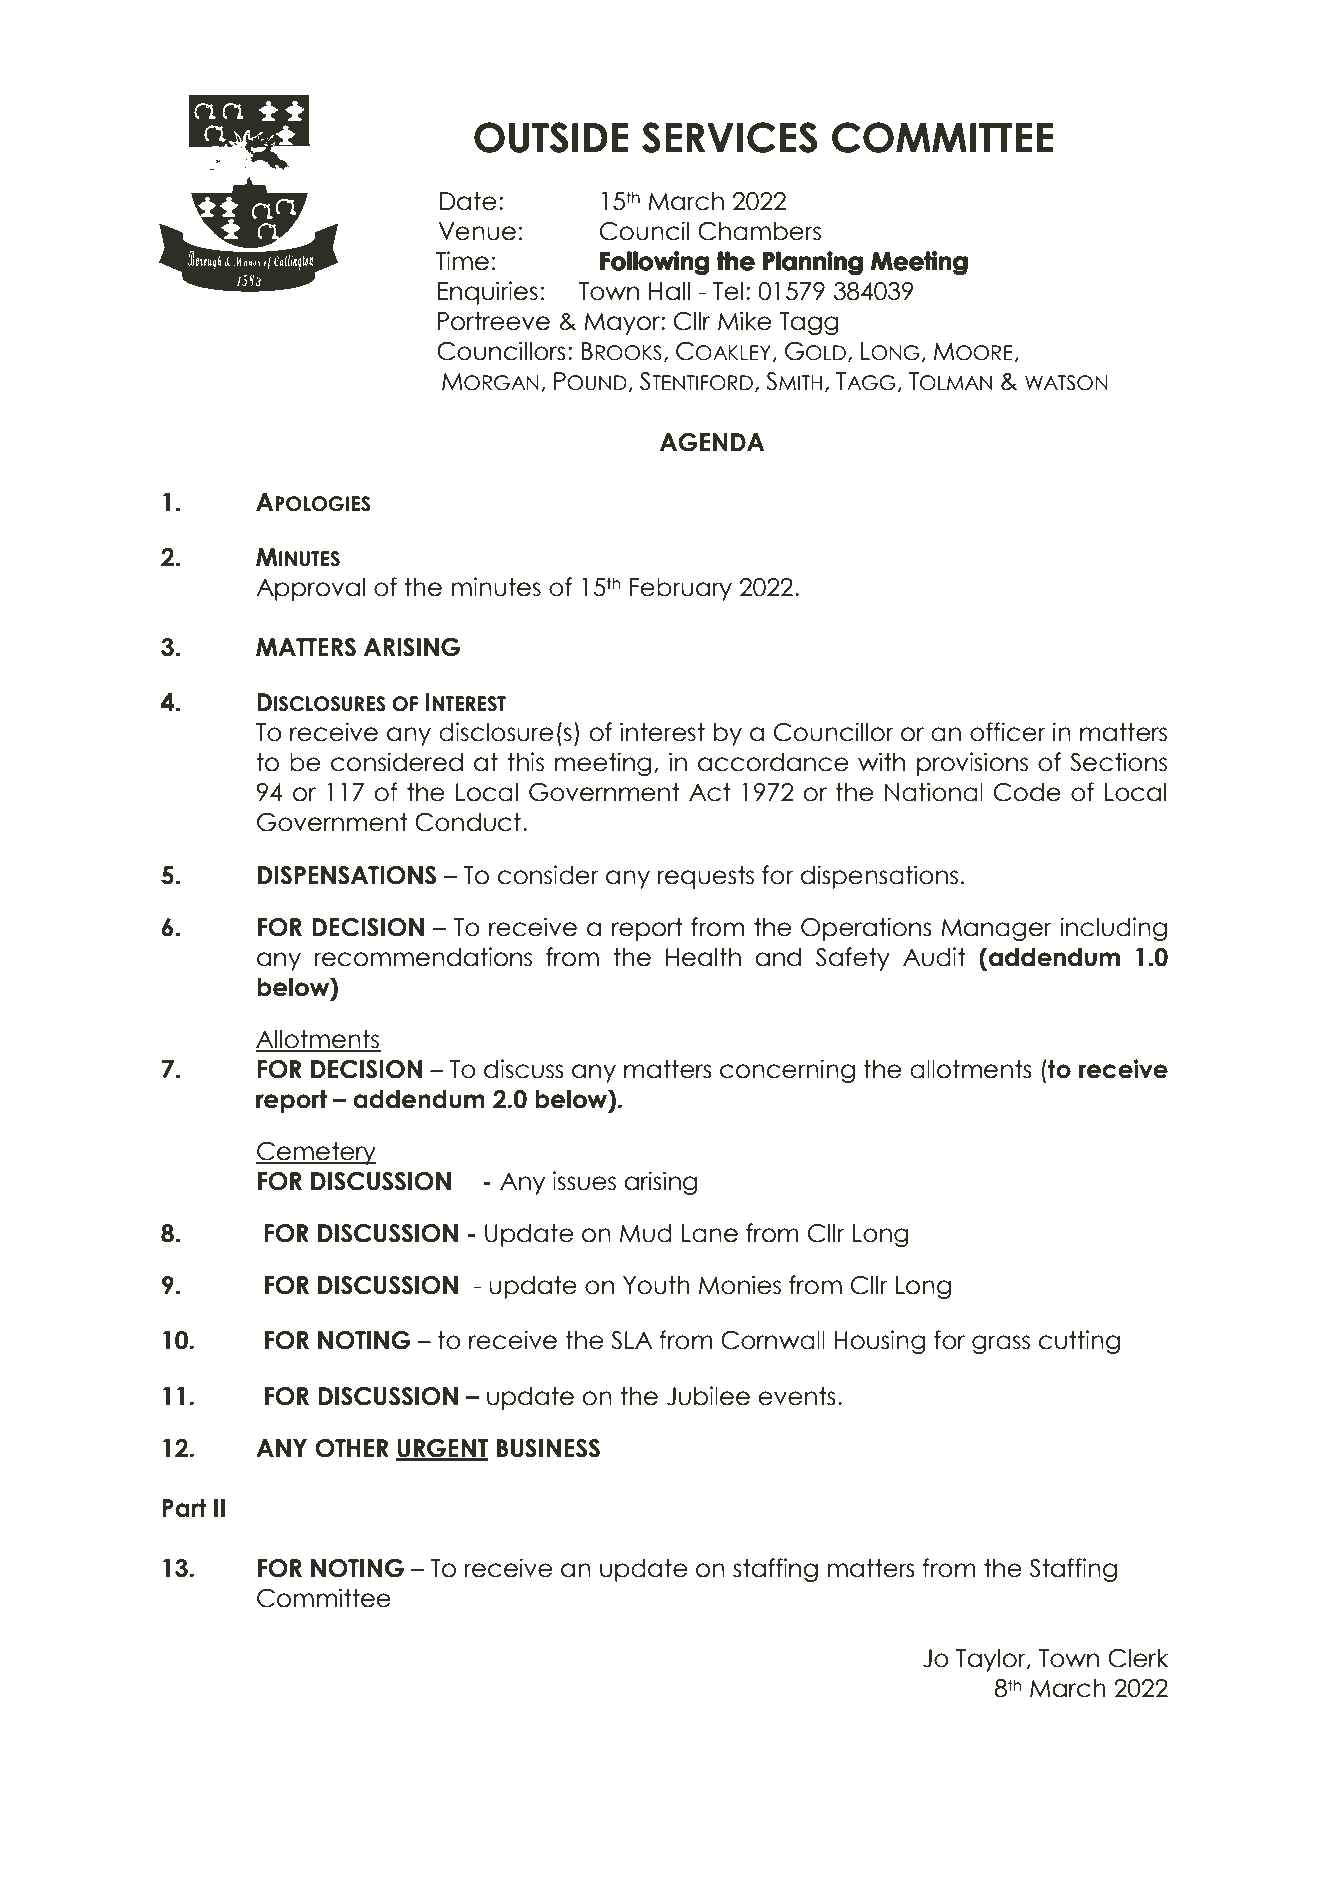 This screenshot has height=1879, width=1329. I want to click on SERVICES, so click(729, 137).
